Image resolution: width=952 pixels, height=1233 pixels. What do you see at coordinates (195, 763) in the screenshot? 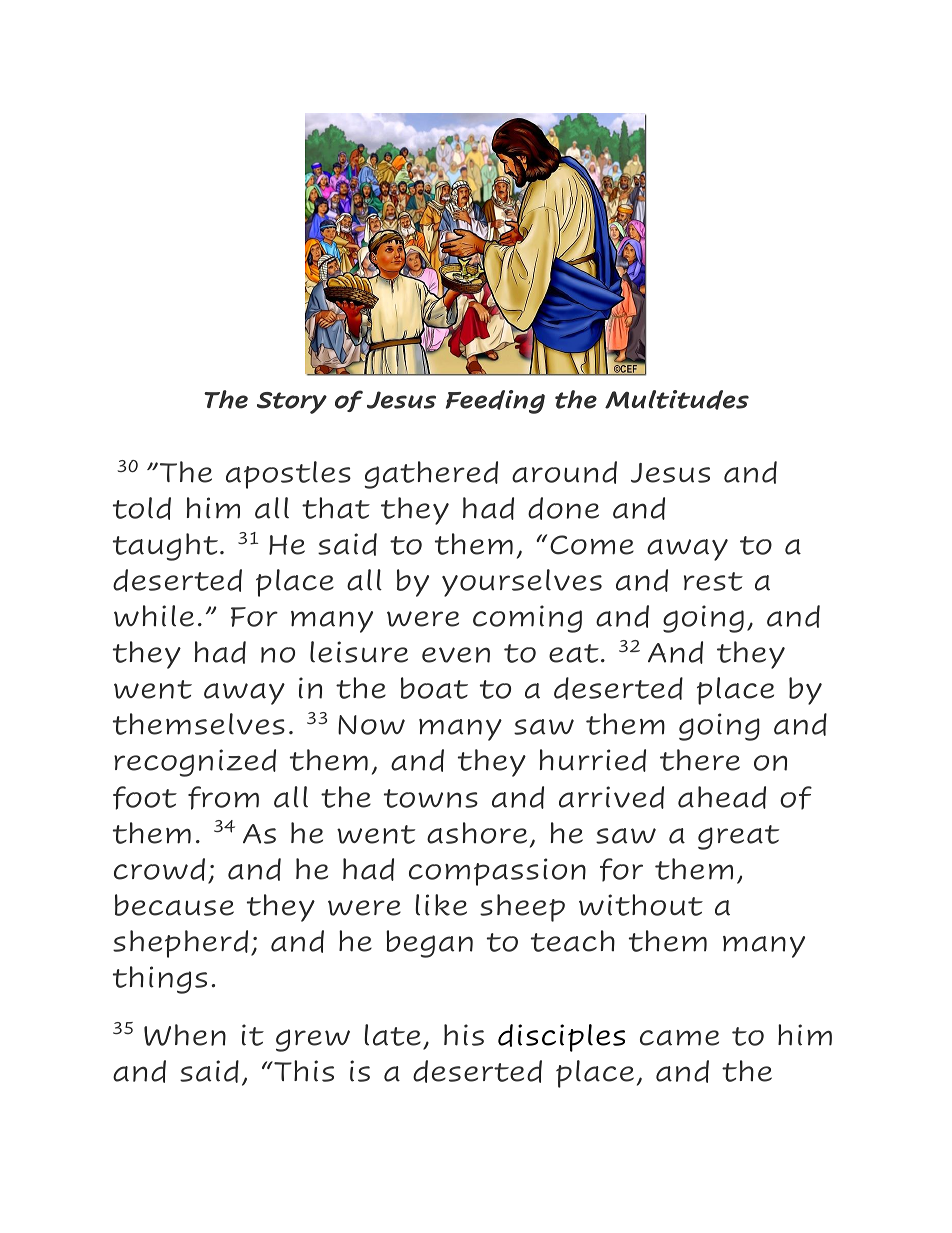
I see `recognized` at bounding box center [195, 763].
